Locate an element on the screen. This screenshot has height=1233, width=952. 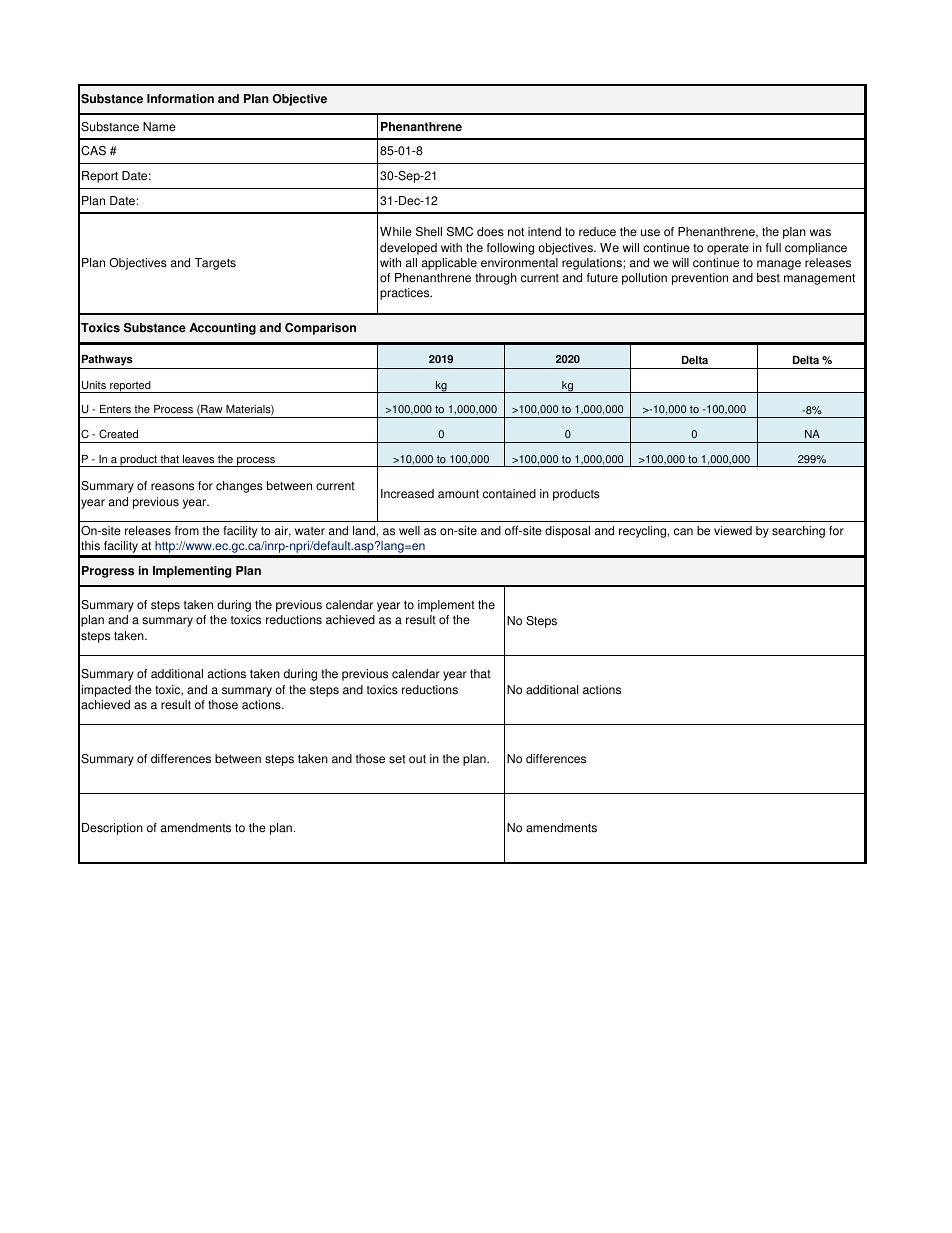
Name is located at coordinates (159, 127).
